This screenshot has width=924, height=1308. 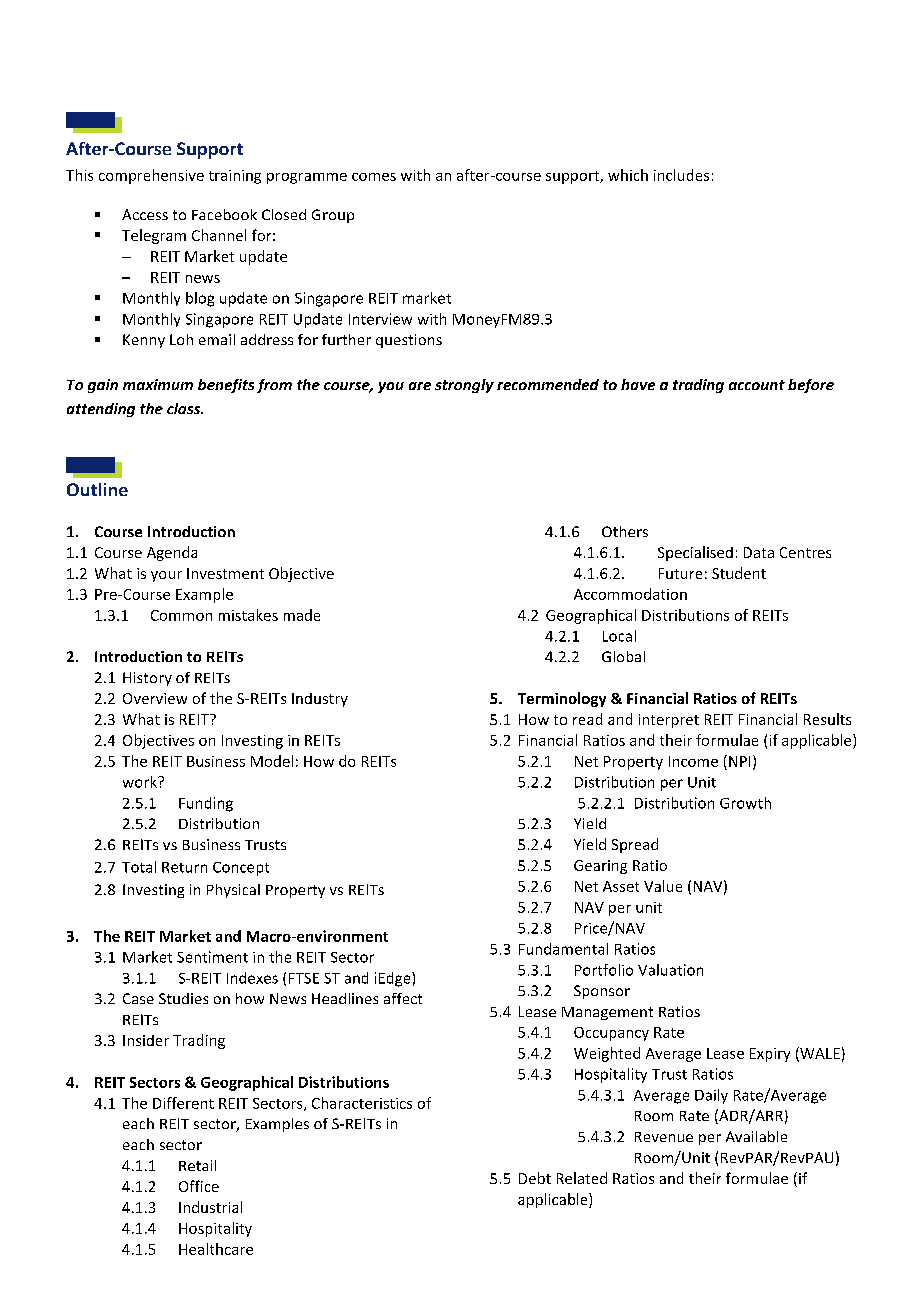 What do you see at coordinates (210, 1207) in the screenshot?
I see `Industrial` at bounding box center [210, 1207].
